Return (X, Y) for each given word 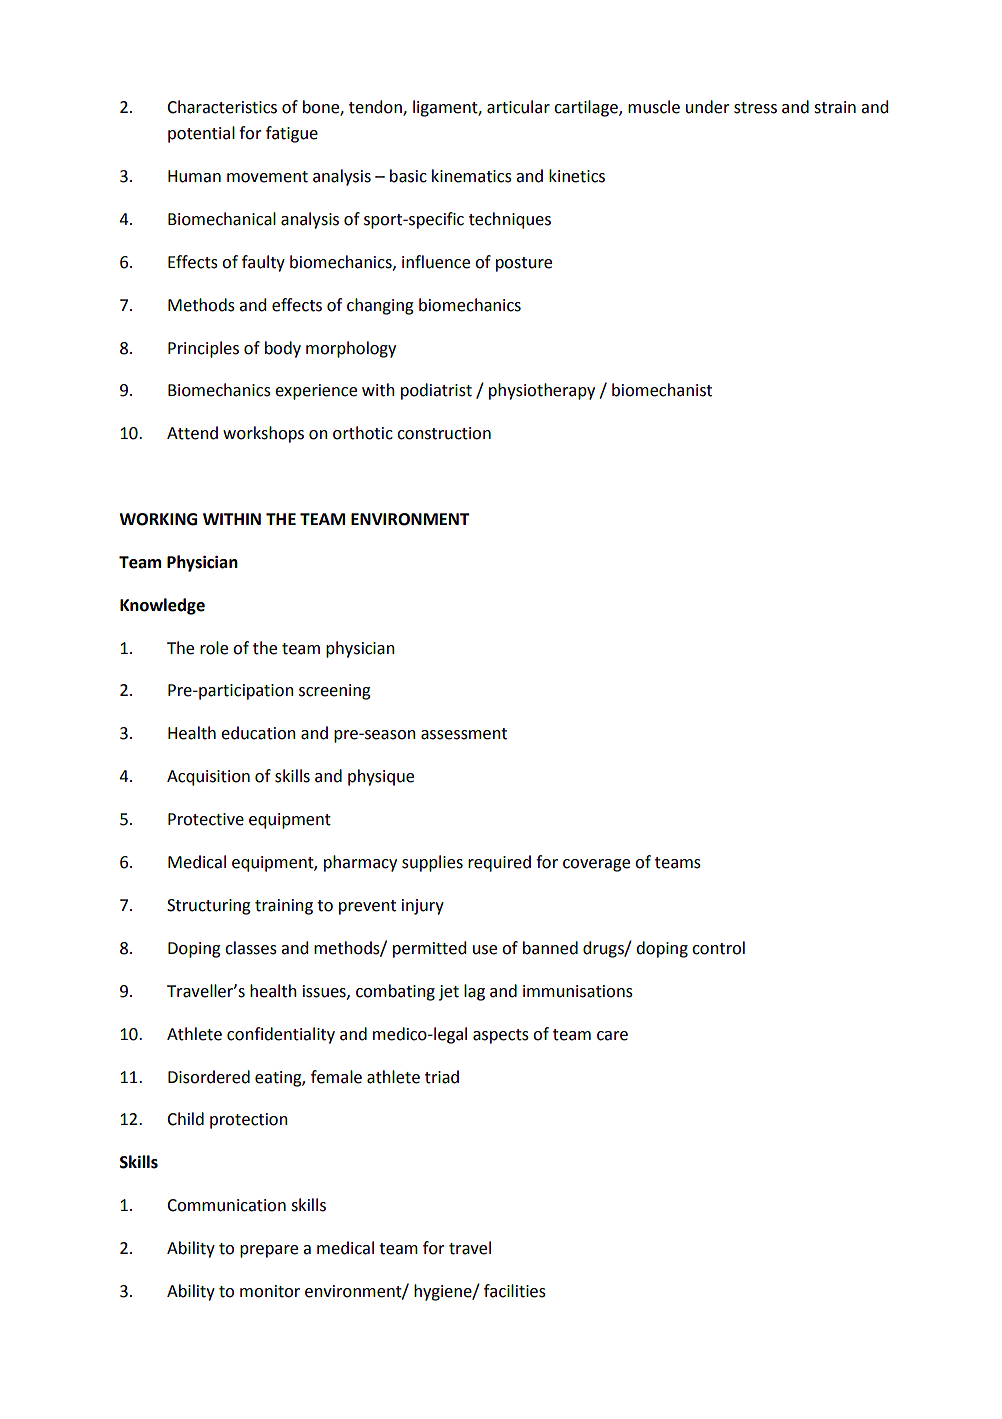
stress (755, 108)
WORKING (158, 519)
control (718, 948)
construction (444, 433)
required (499, 863)
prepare (269, 1251)
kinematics (472, 176)
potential (201, 134)
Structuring (209, 907)
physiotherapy (542, 391)
